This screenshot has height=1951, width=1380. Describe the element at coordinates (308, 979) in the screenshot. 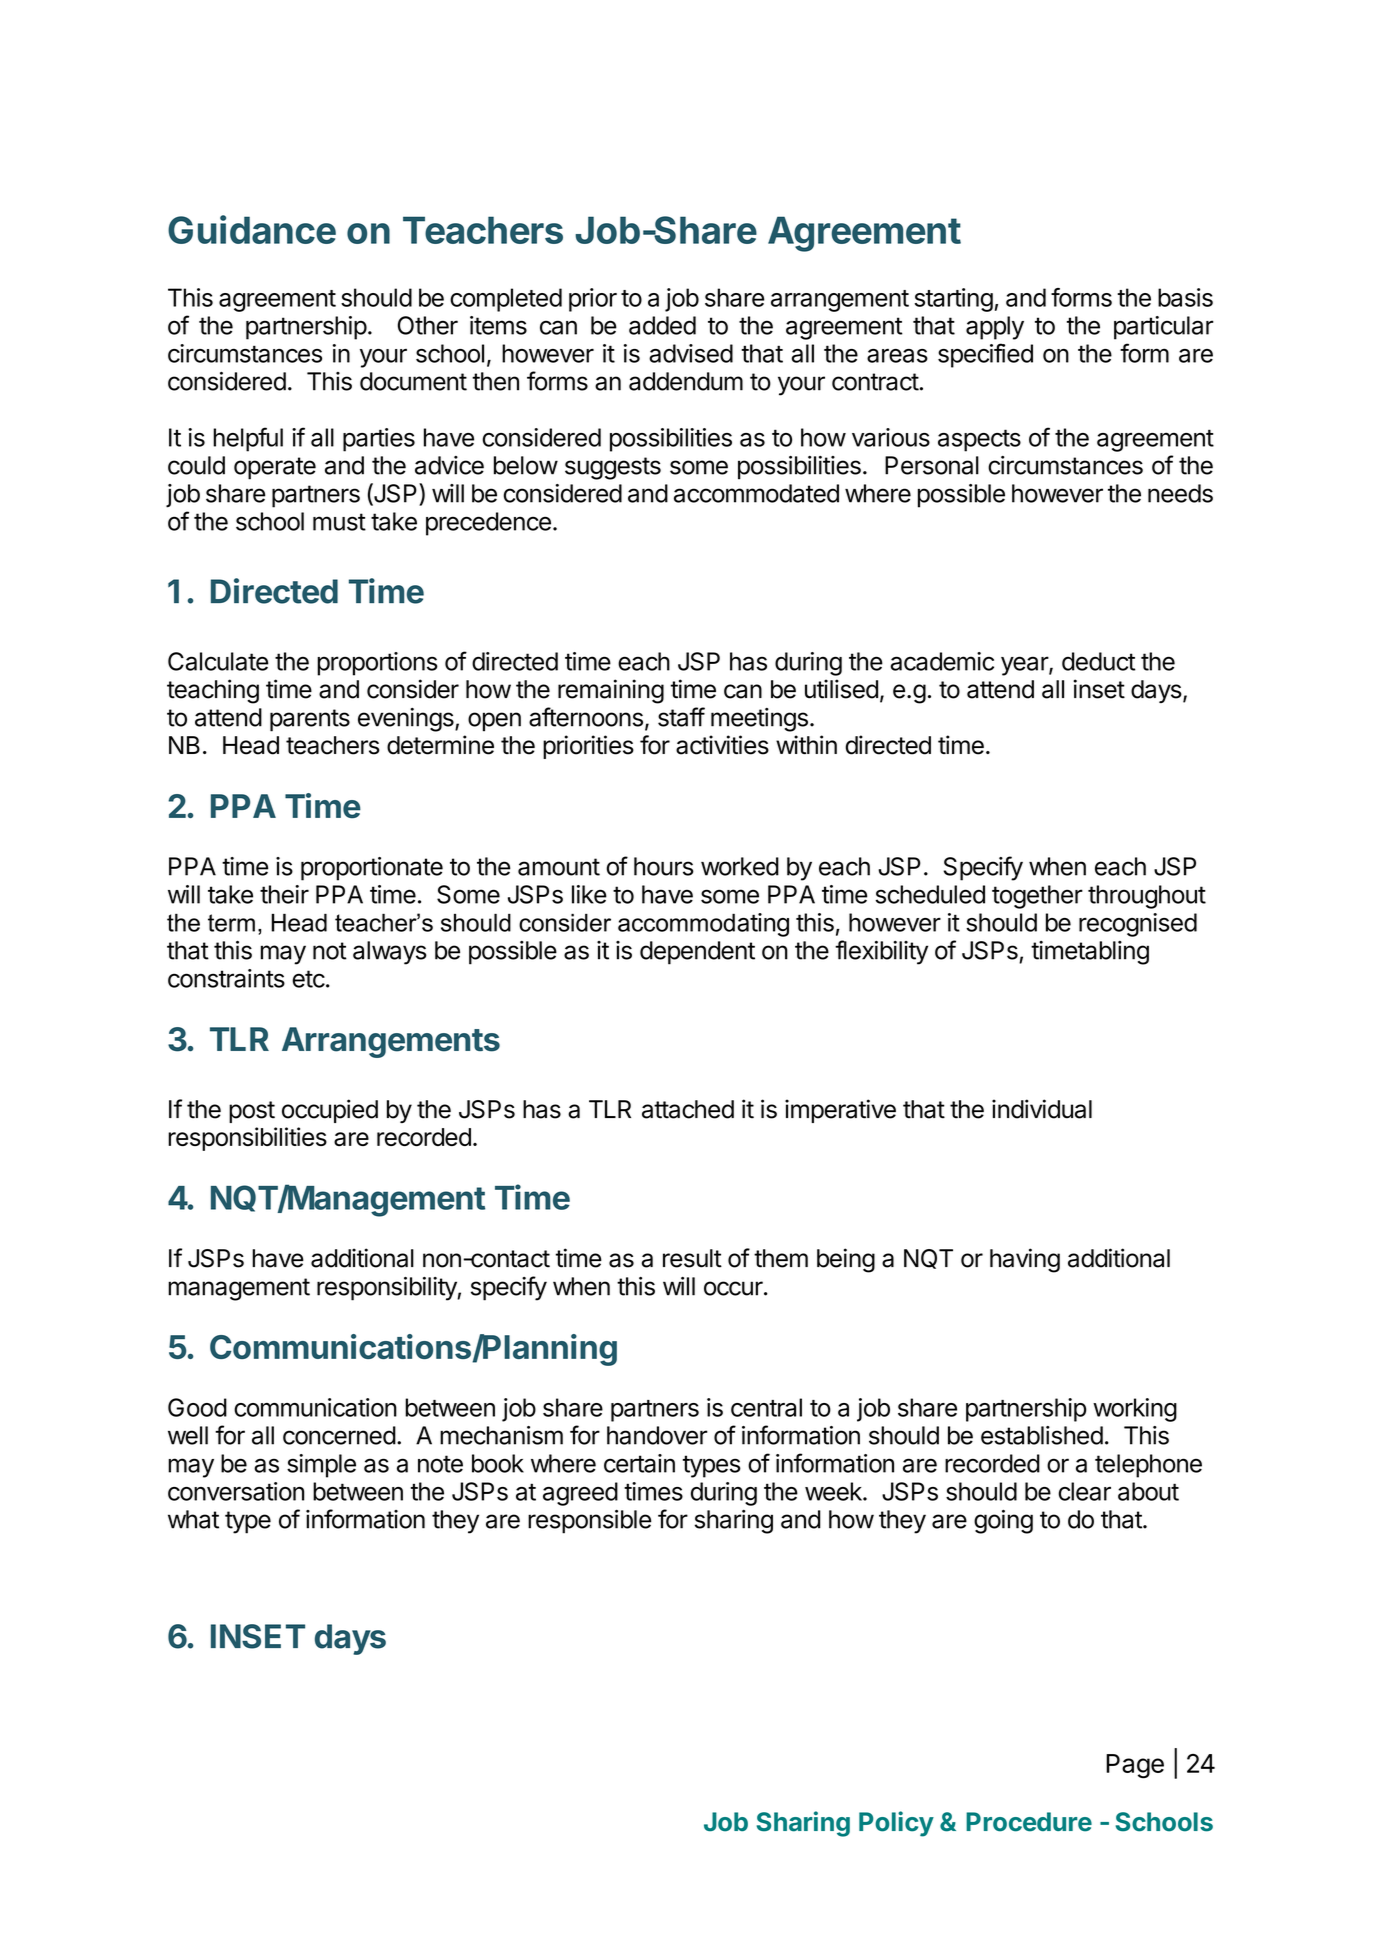

I see `etc` at that location.
